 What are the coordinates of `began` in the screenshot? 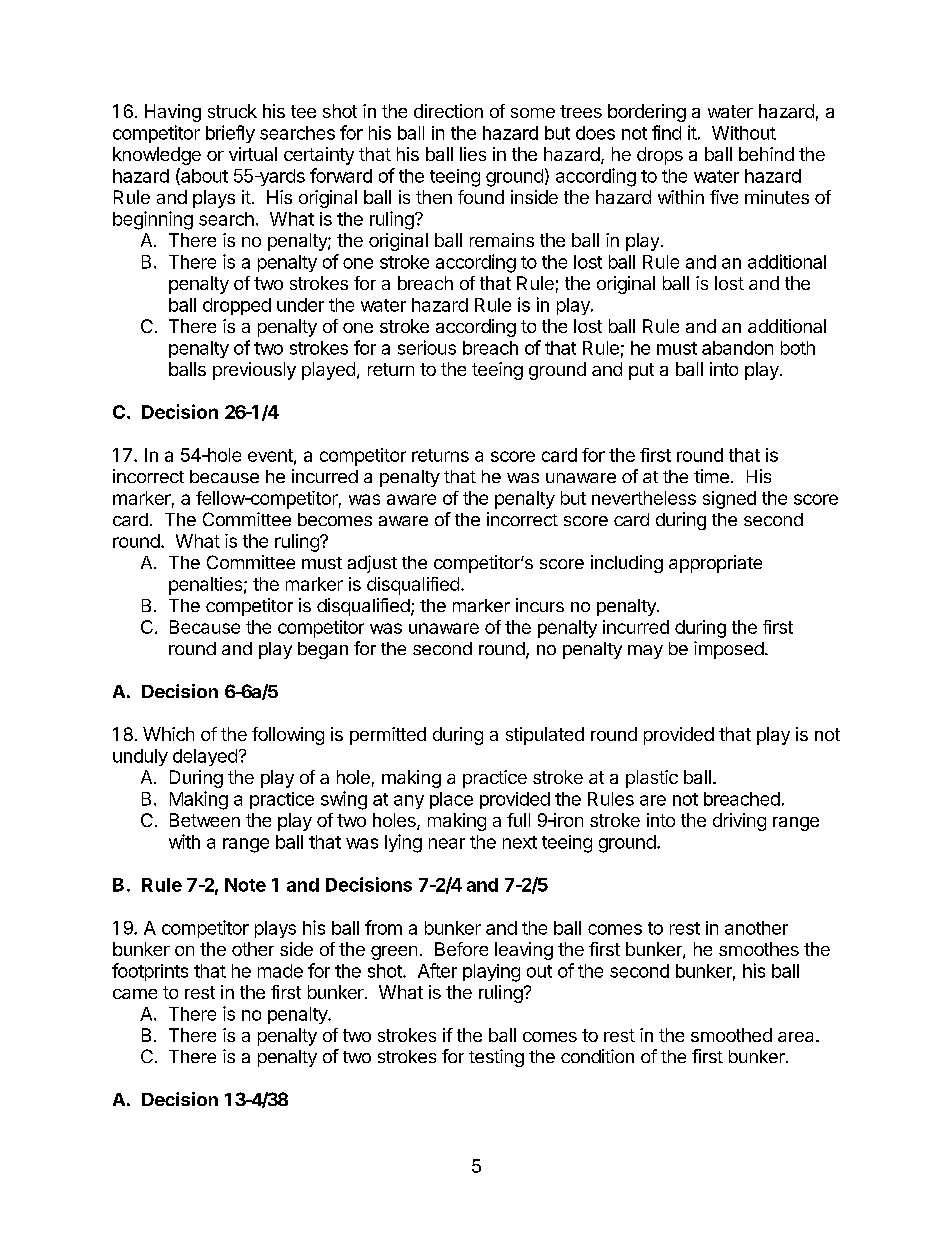 It's located at (323, 650).
